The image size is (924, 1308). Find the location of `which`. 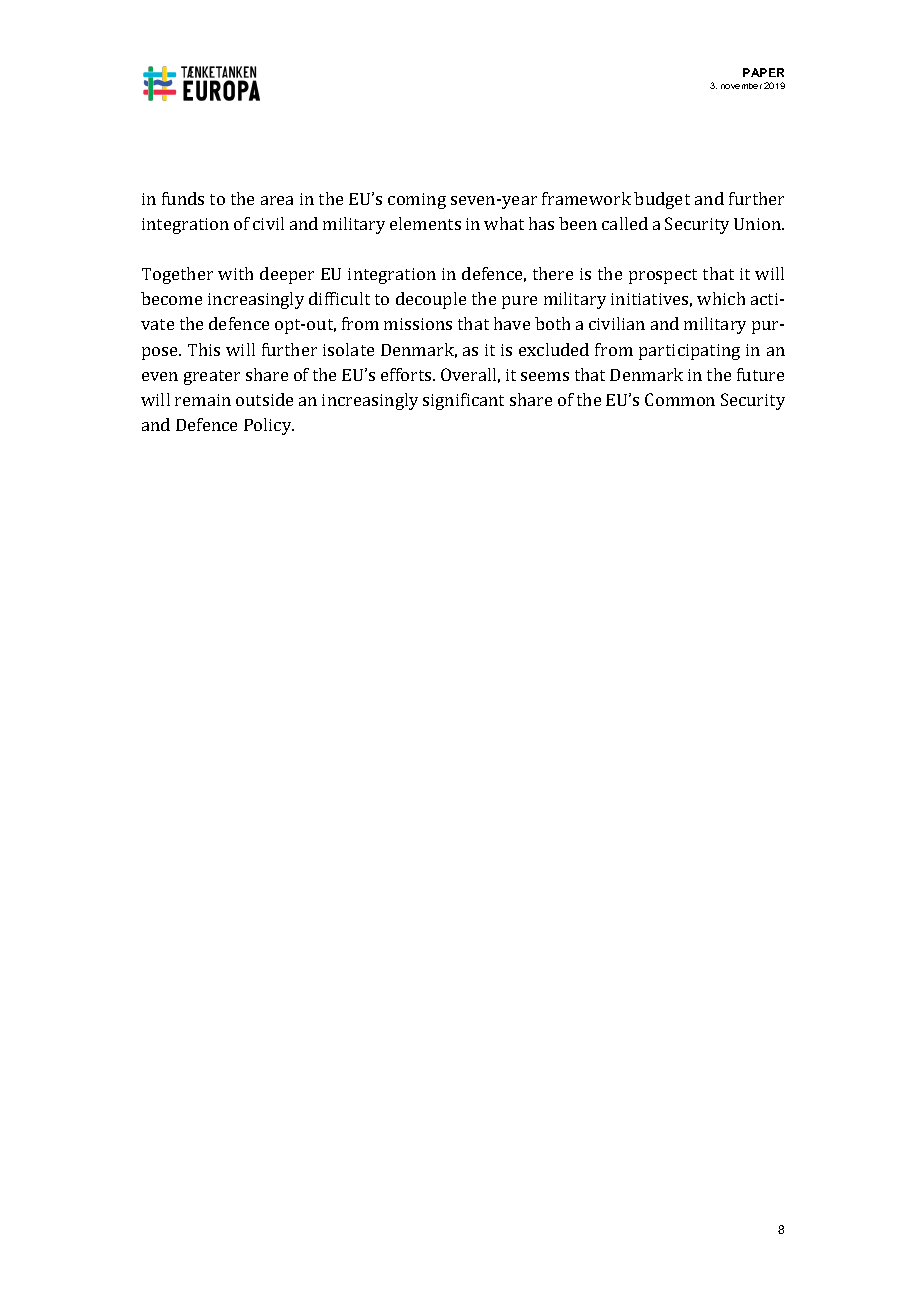

which is located at coordinates (721, 298).
